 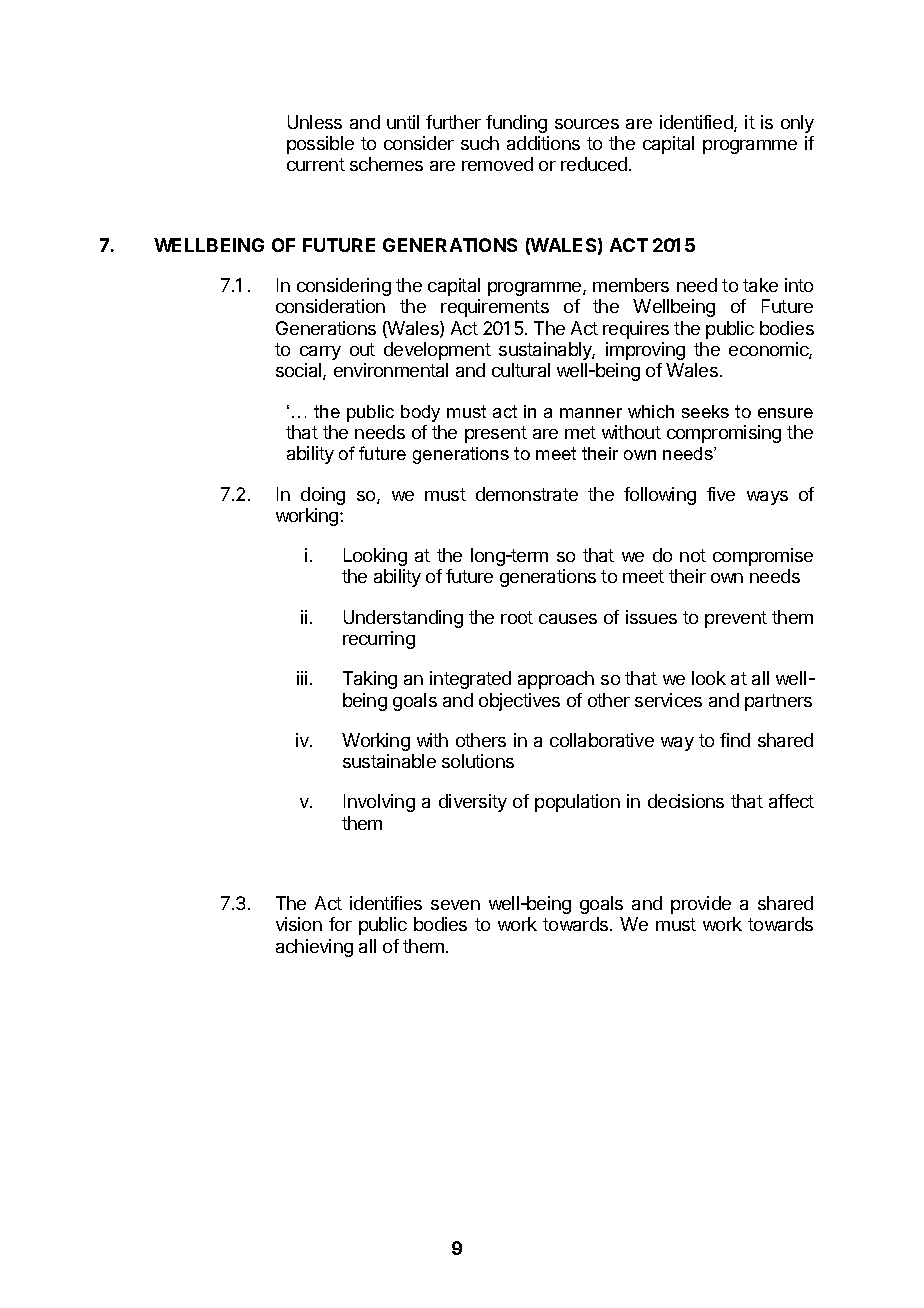 I want to click on manner, so click(x=591, y=413).
